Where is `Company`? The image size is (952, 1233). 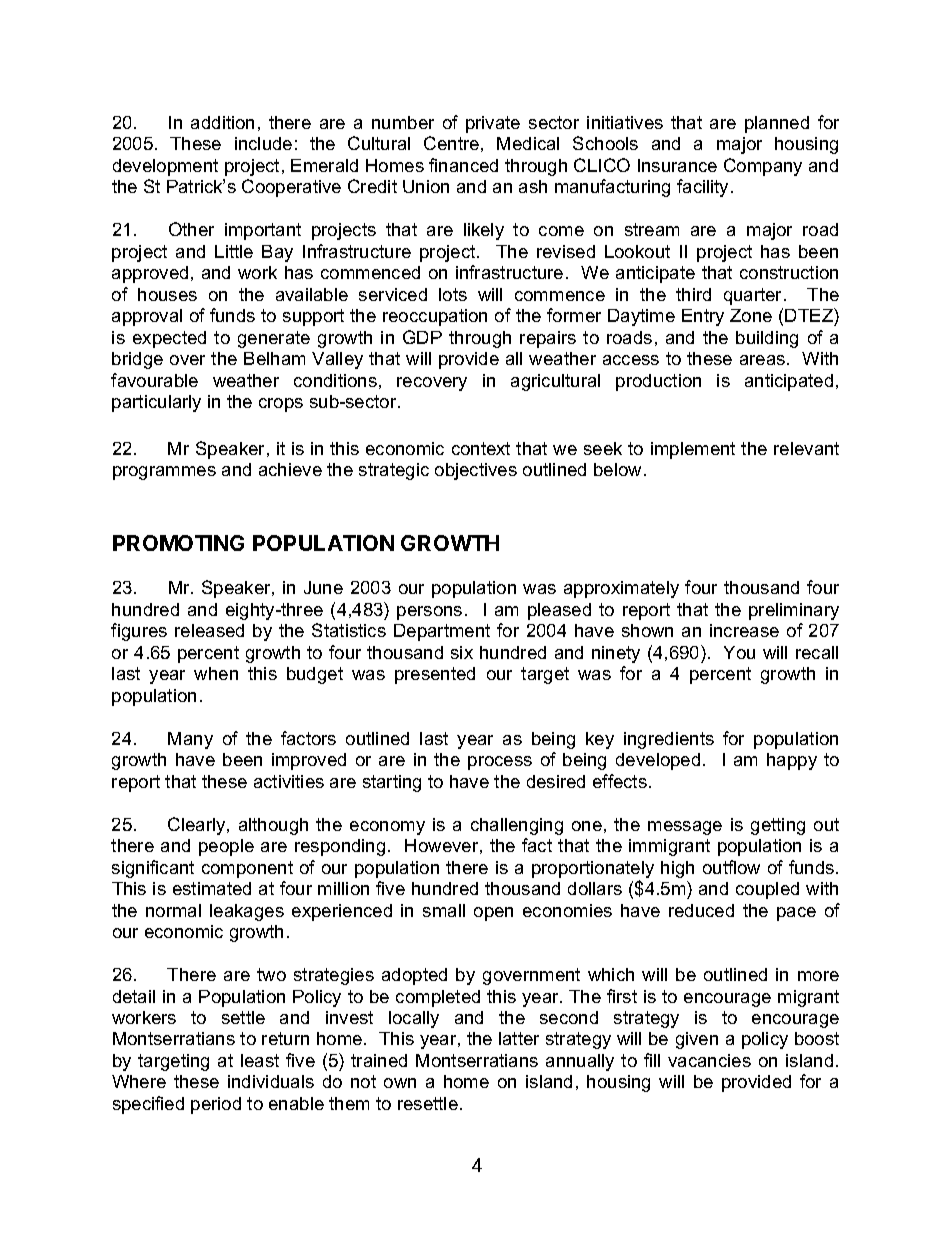 Company is located at coordinates (763, 167).
